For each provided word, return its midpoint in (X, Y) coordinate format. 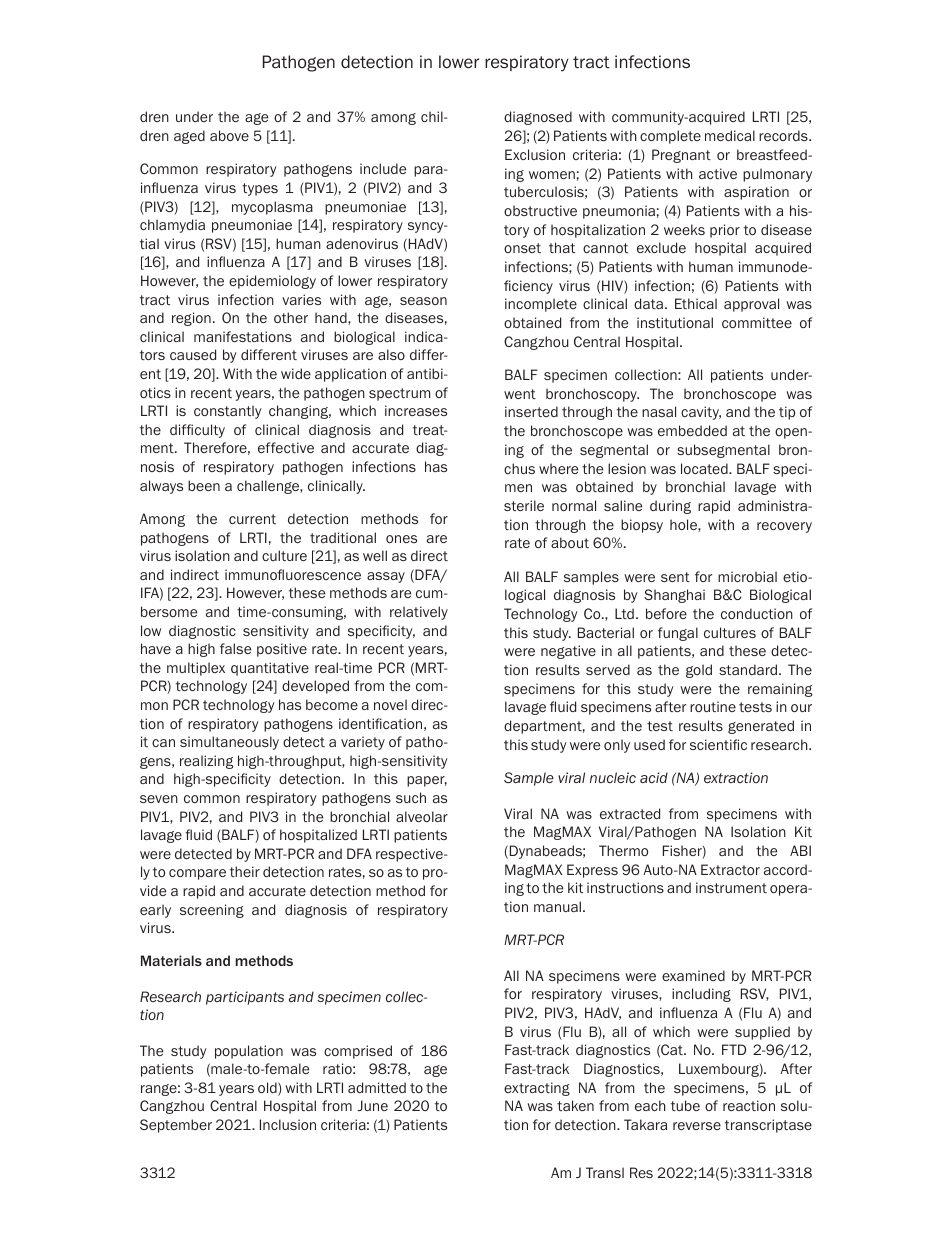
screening (212, 911)
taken (575, 1105)
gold (699, 671)
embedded (692, 430)
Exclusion (535, 154)
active (718, 173)
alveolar (422, 816)
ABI (800, 850)
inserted (531, 411)
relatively (419, 613)
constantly (228, 412)
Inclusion (288, 1124)
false (235, 648)
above (229, 135)
